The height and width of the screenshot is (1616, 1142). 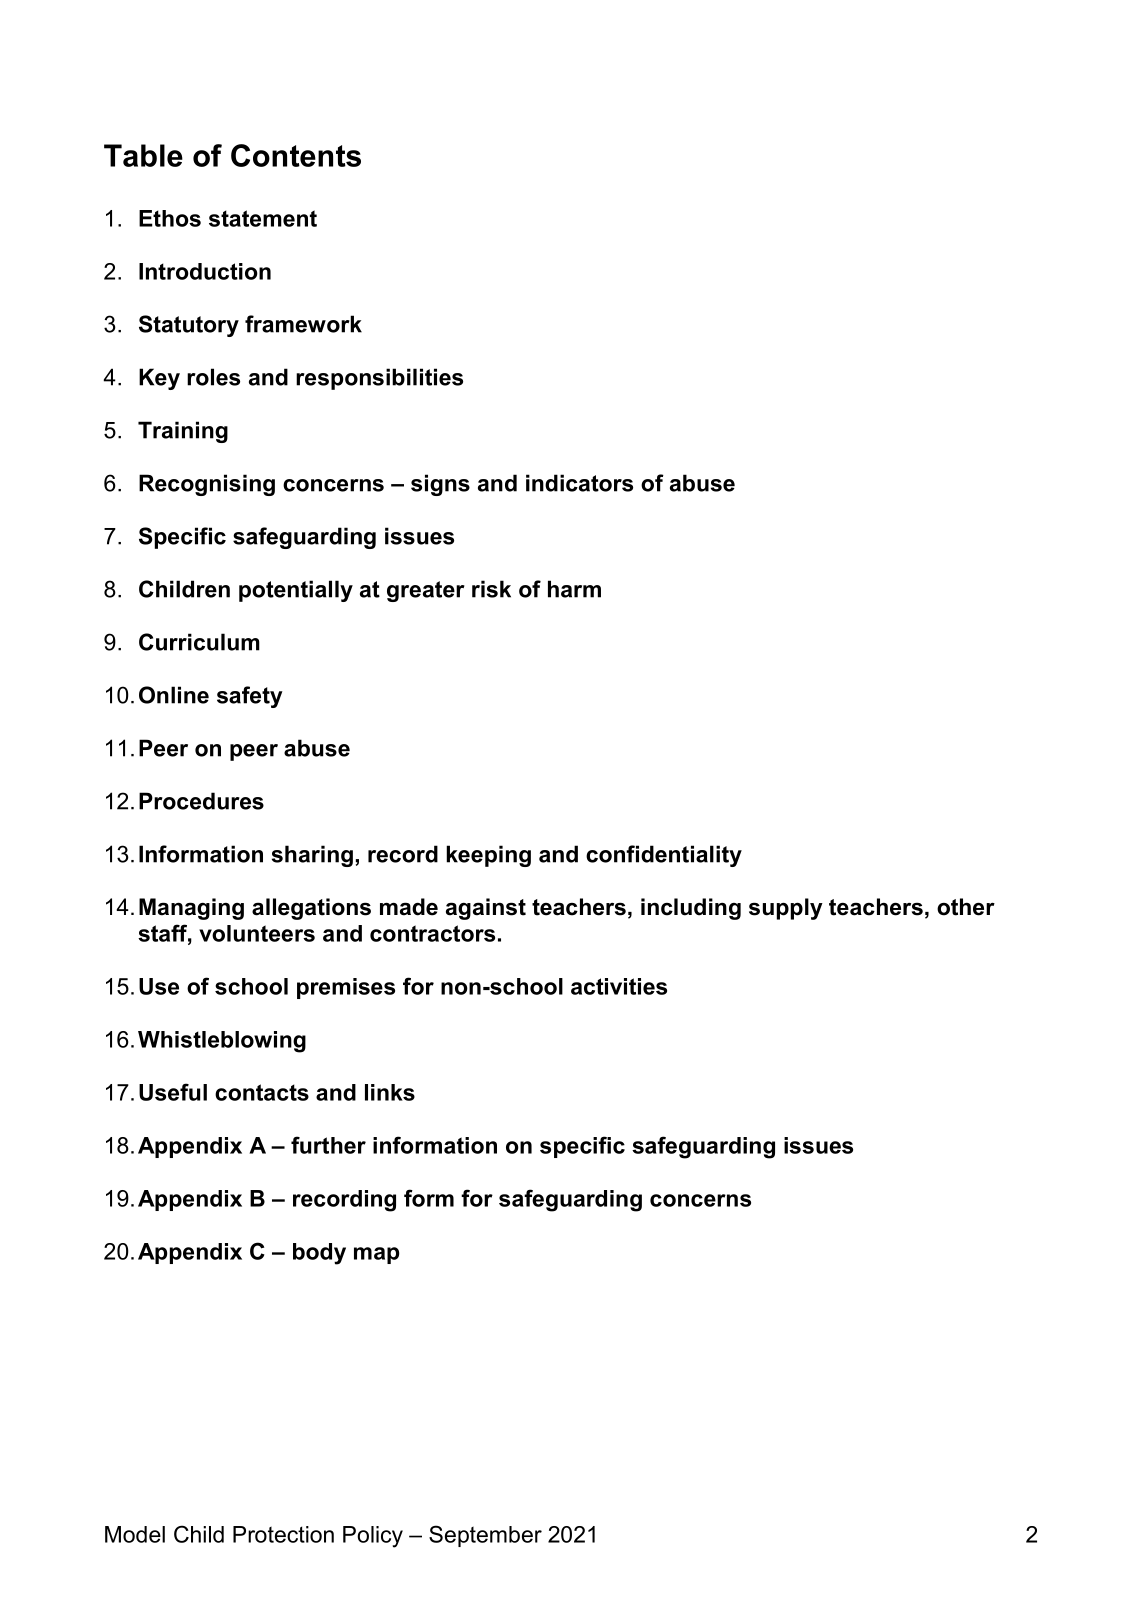 What do you see at coordinates (485, 1536) in the screenshot?
I see `September` at bounding box center [485, 1536].
